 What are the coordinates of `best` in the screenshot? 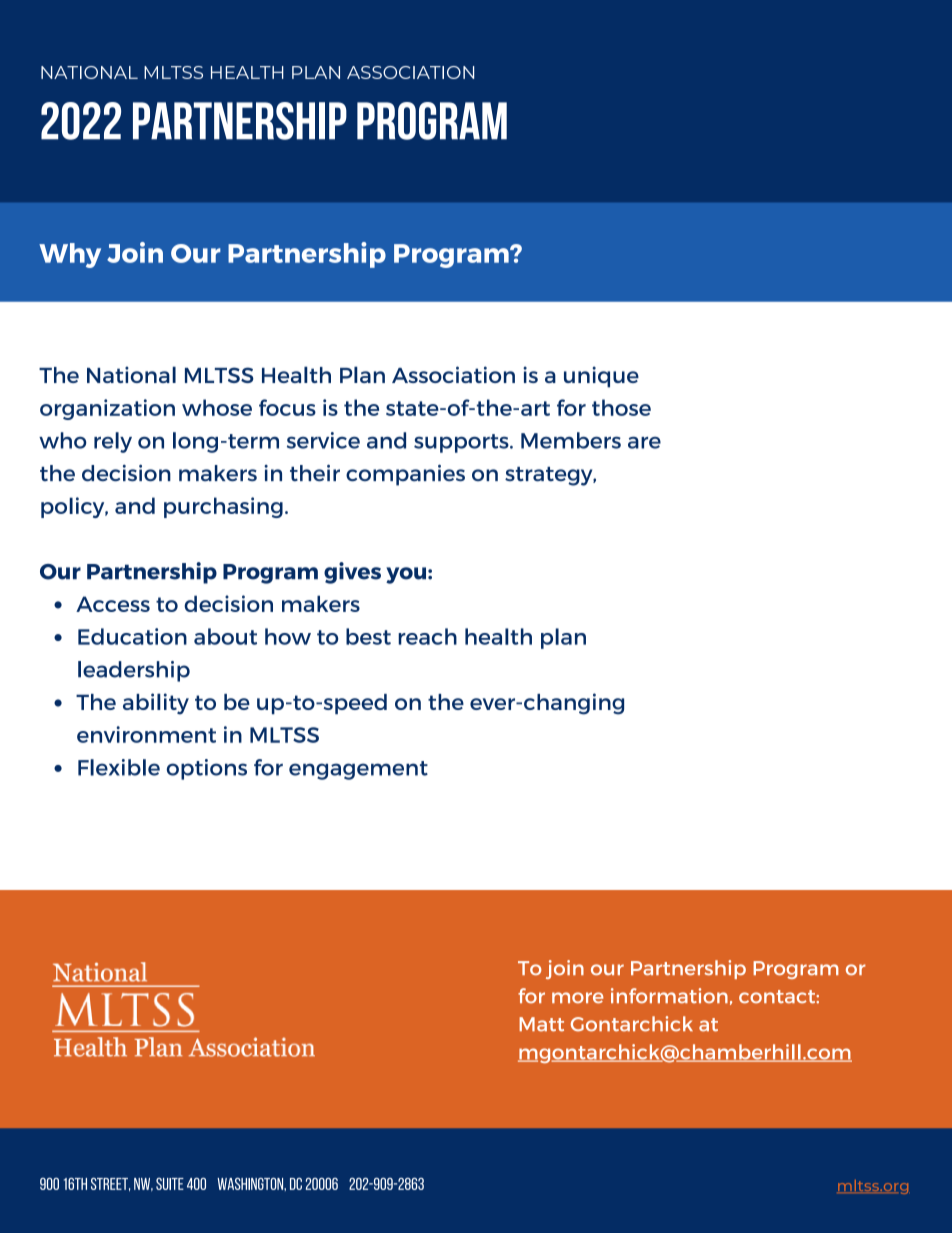 It's located at (368, 636).
